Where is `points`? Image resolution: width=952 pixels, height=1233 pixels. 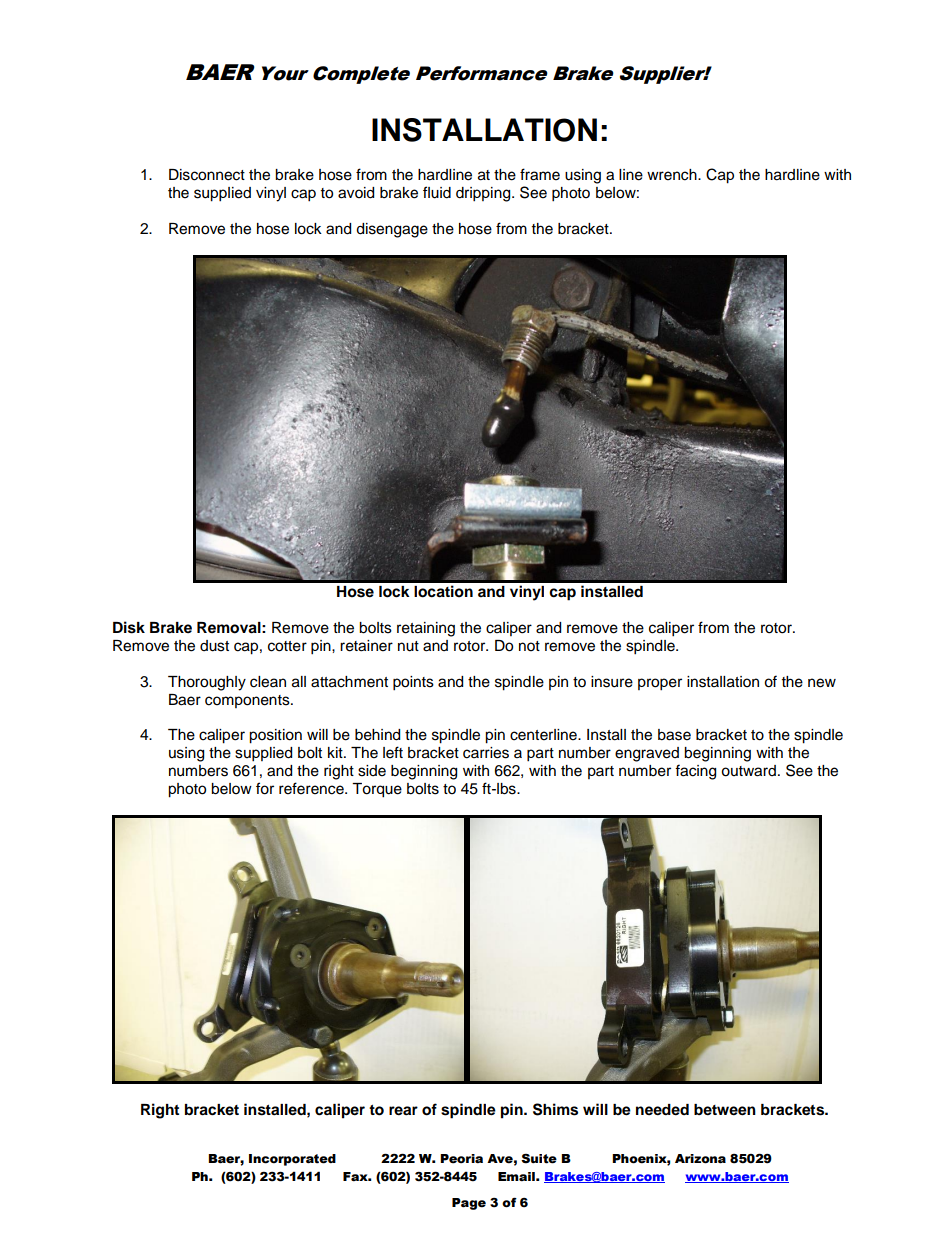
points is located at coordinates (413, 683).
